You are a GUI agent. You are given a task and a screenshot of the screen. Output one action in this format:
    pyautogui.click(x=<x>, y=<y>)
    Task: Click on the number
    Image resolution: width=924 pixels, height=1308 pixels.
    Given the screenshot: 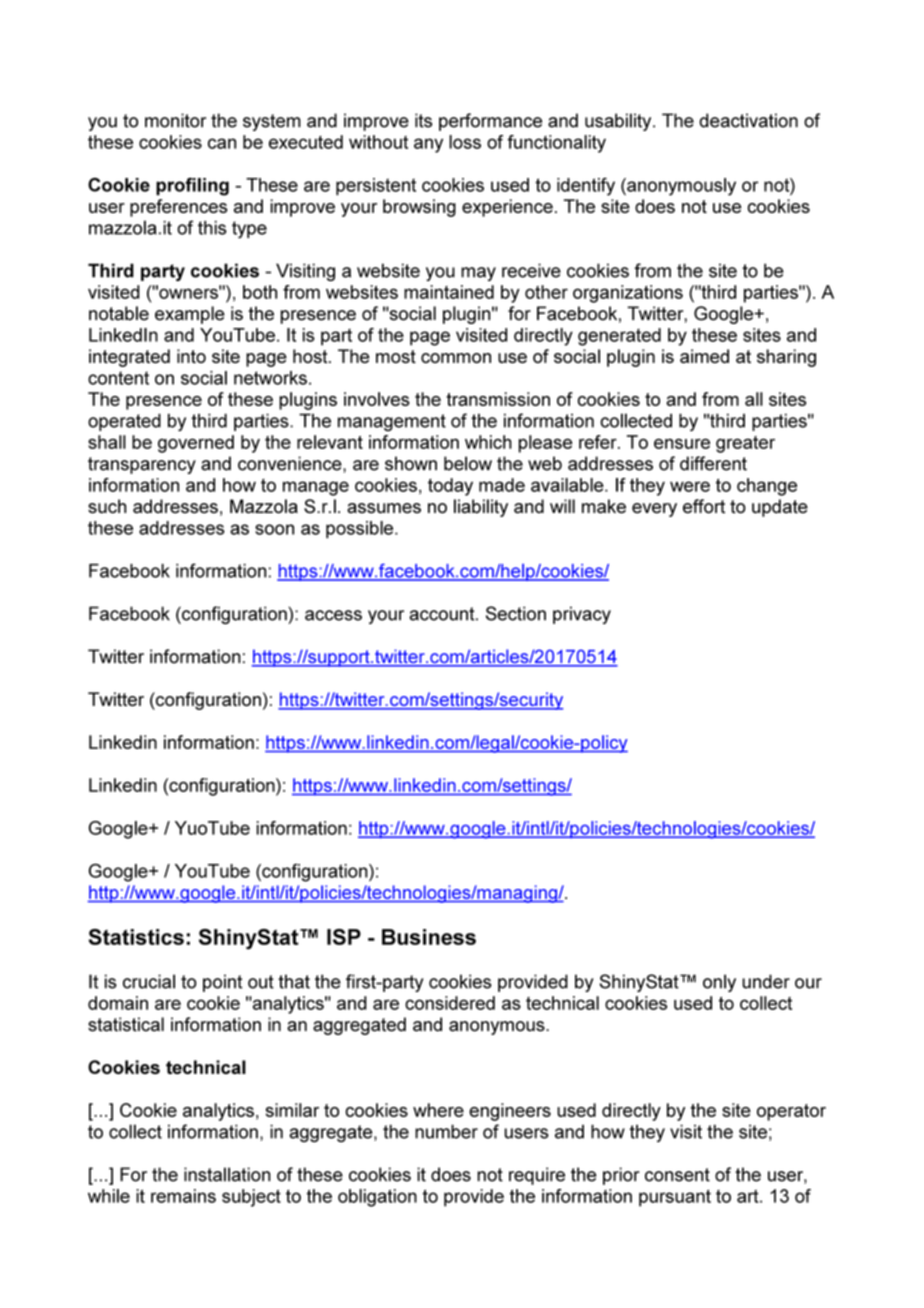 What is the action you would take?
    pyautogui.click(x=446, y=1131)
